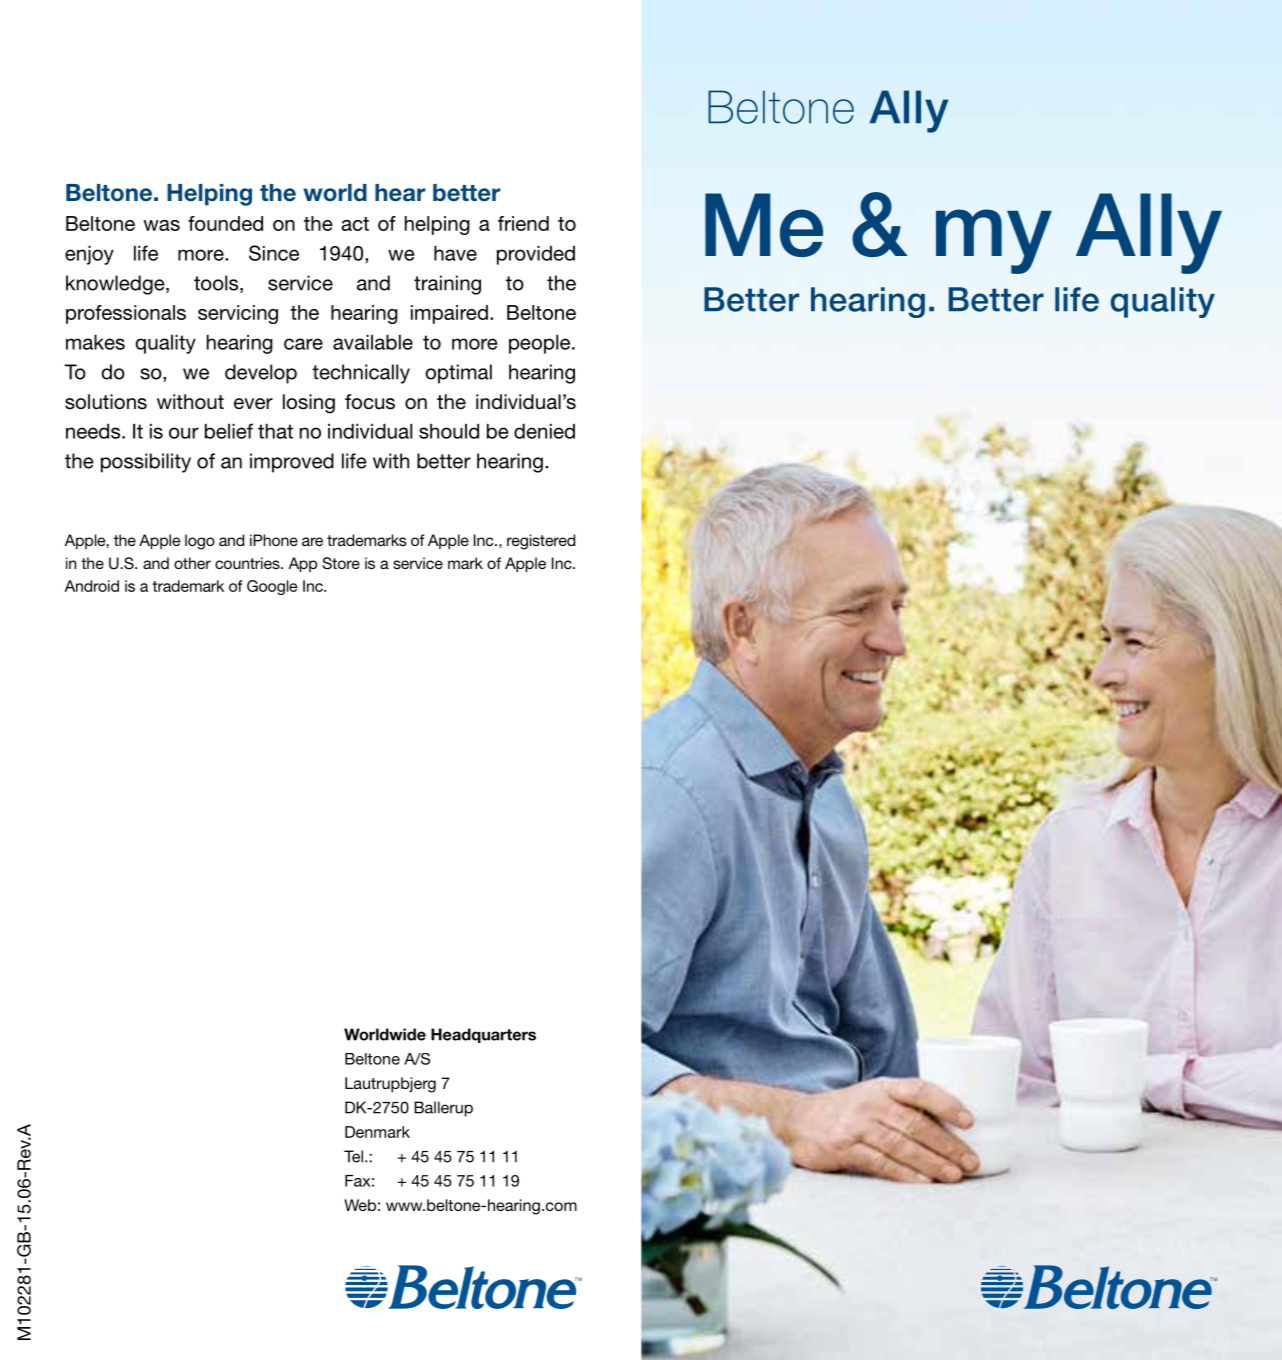 This screenshot has height=1360, width=1282. What do you see at coordinates (274, 253) in the screenshot?
I see `Since` at bounding box center [274, 253].
